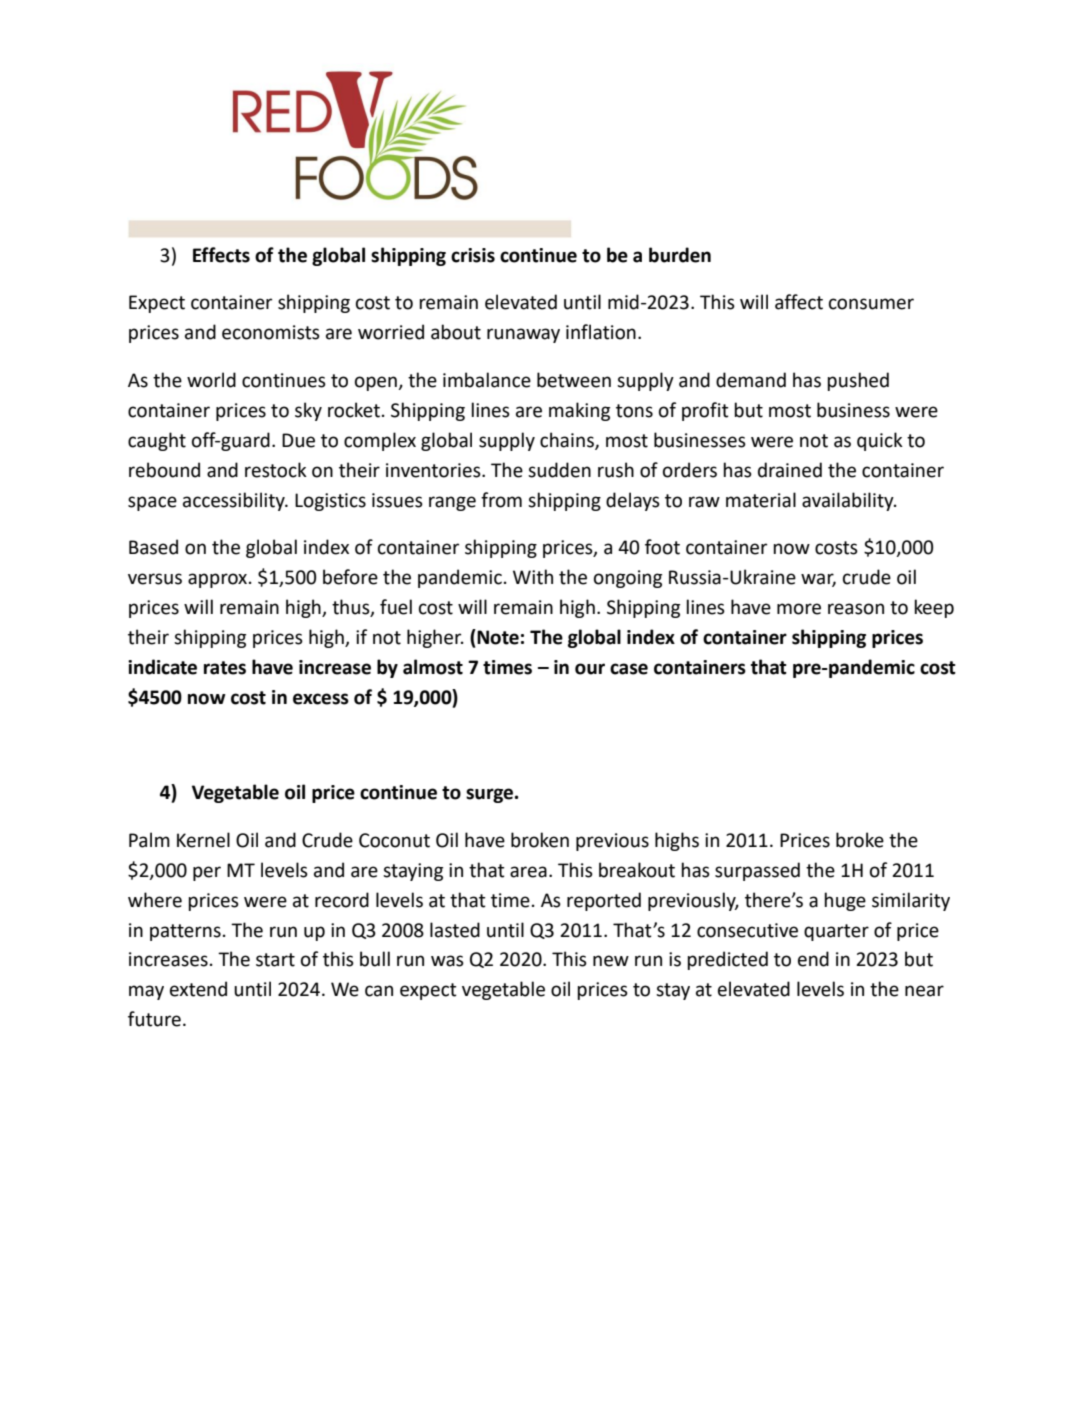  I want to click on area, so click(528, 872).
